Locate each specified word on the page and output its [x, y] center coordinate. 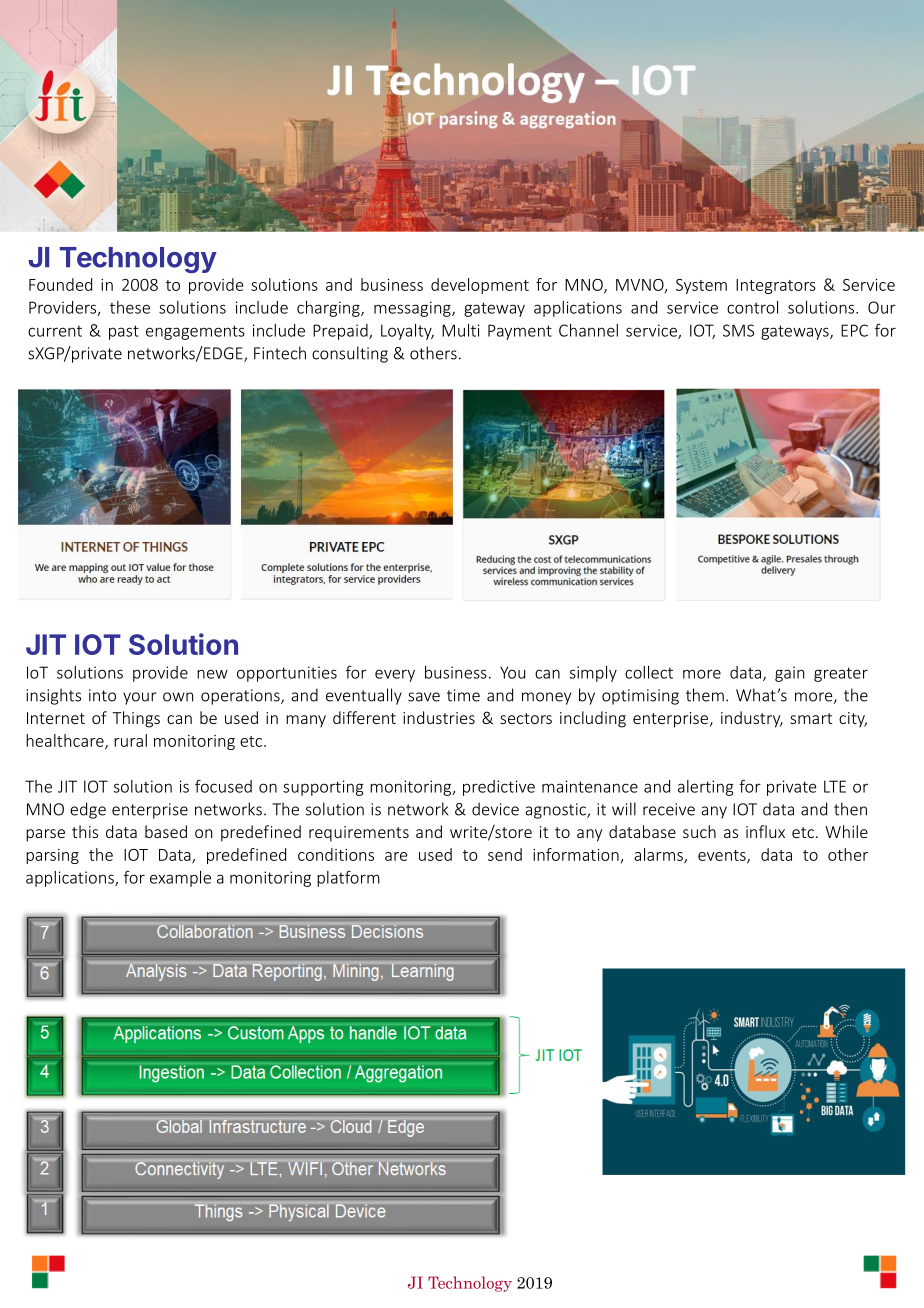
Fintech [280, 353]
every [395, 675]
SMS [738, 330]
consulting [350, 354]
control [752, 307]
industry [752, 719]
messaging [413, 309]
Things [136, 719]
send [505, 854]
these [130, 307]
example [180, 879]
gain [789, 674]
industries [439, 717]
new [212, 674]
